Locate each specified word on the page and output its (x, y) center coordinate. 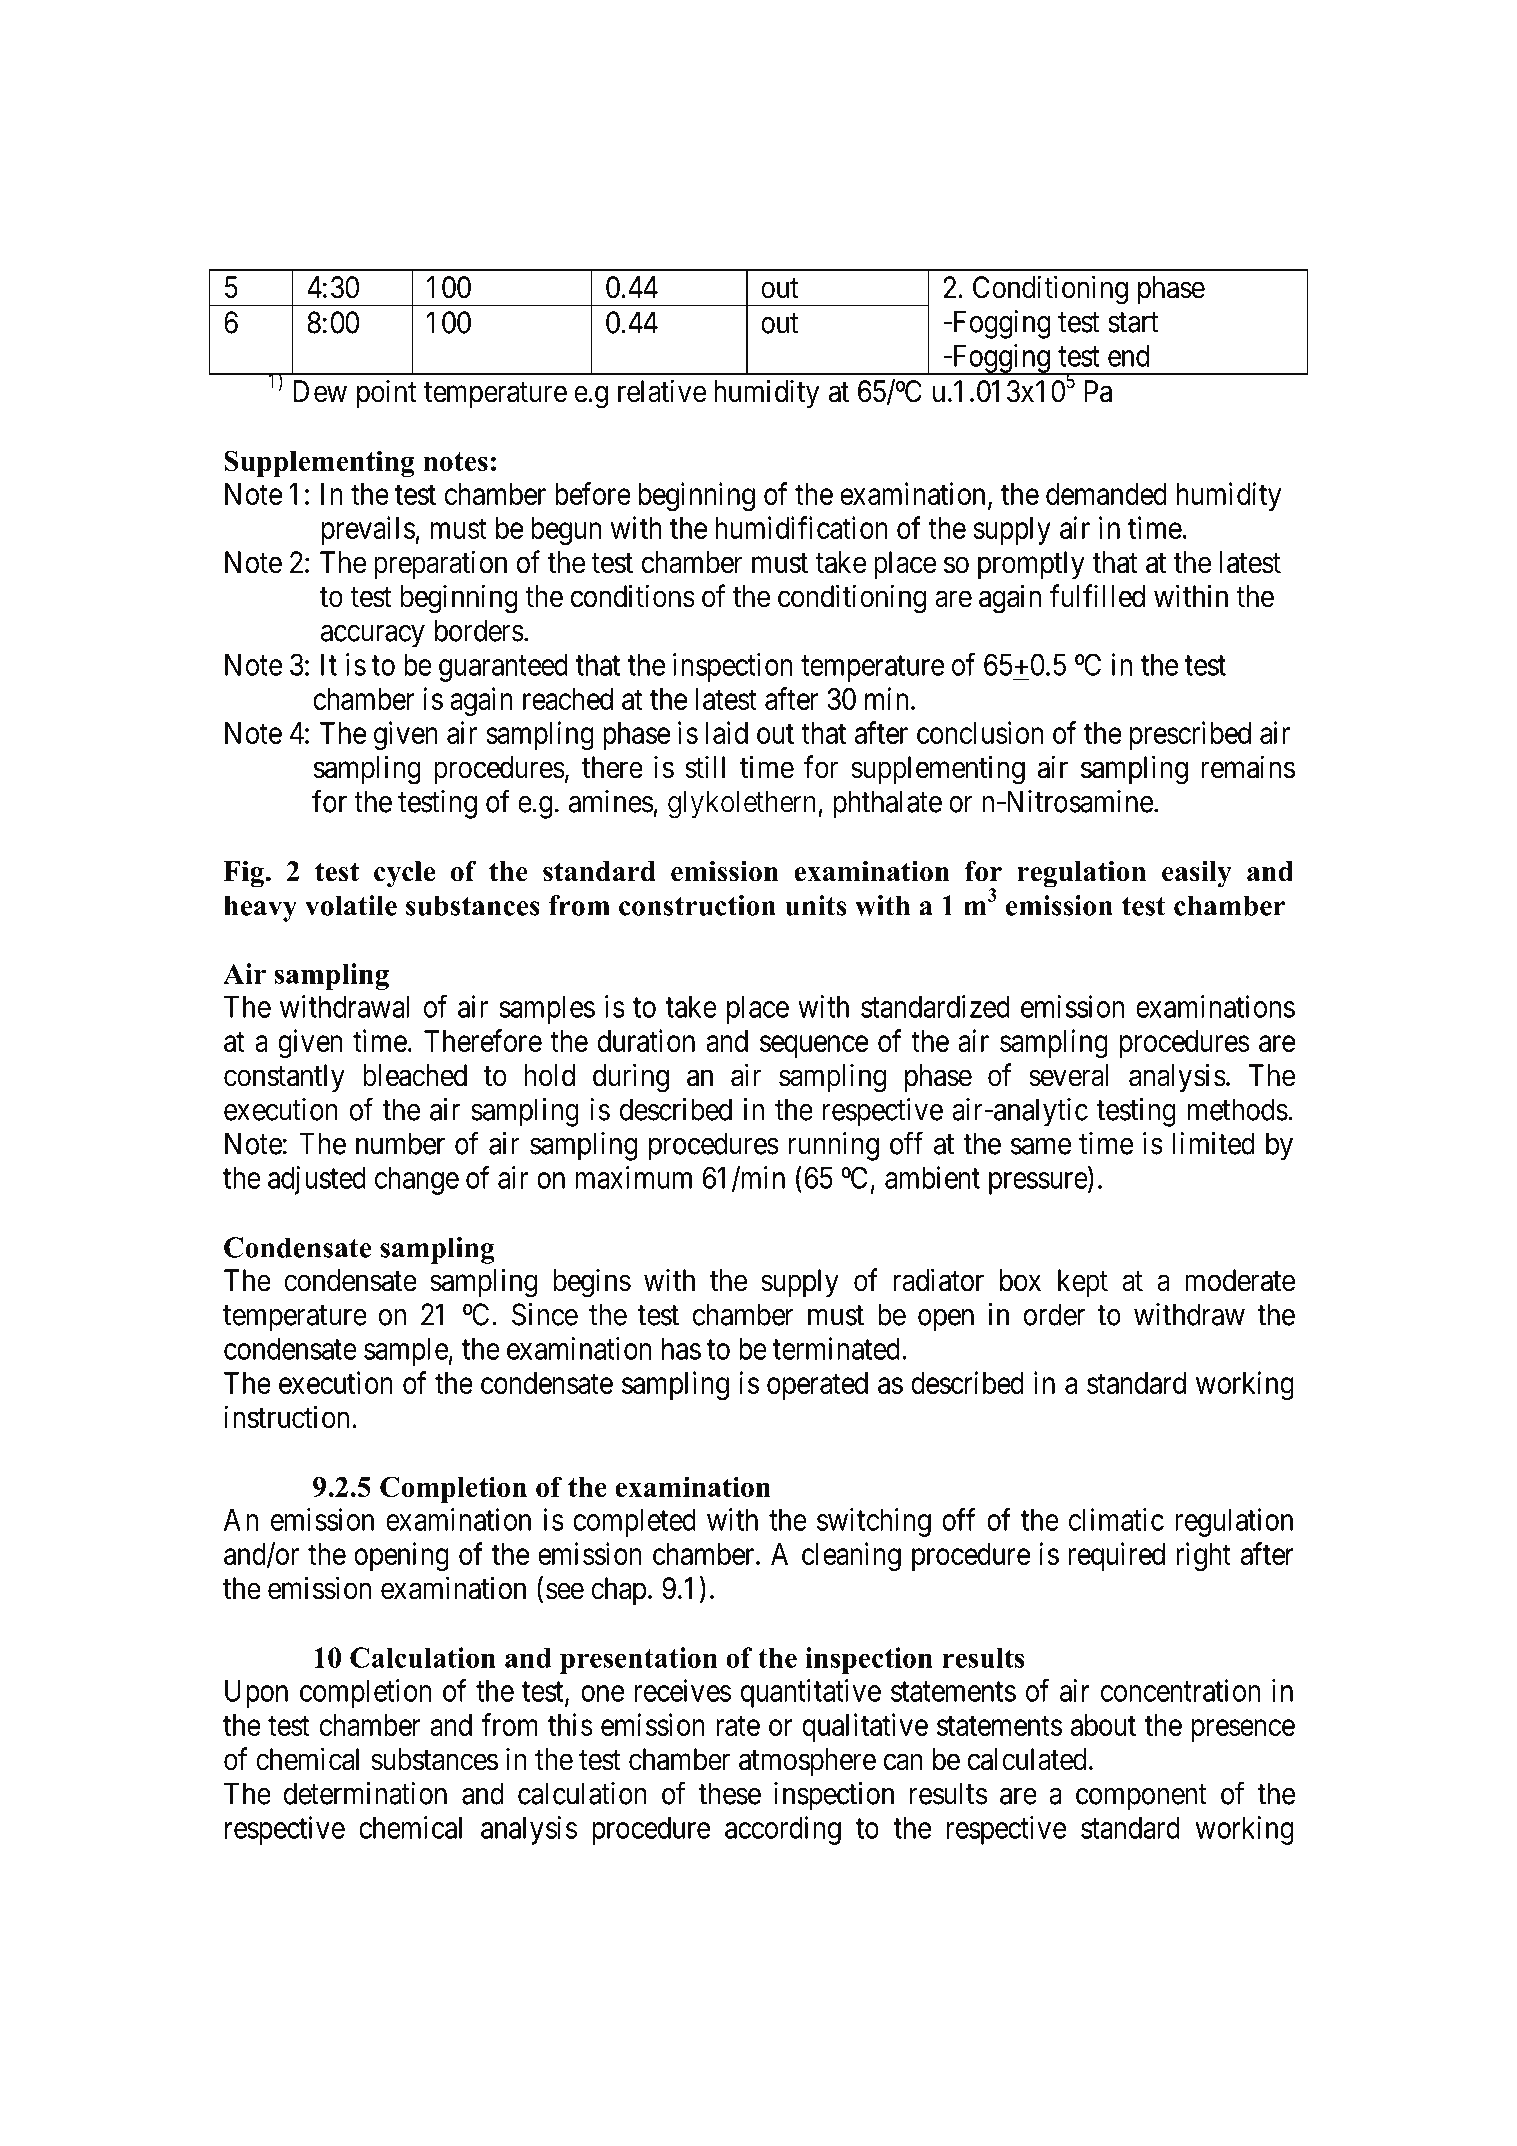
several (1068, 1075)
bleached (415, 1075)
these (730, 1793)
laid (727, 732)
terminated (836, 1348)
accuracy (373, 636)
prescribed (1190, 735)
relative (662, 391)
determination (365, 1793)
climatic (1116, 1519)
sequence (814, 1046)
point (387, 393)
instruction (286, 1417)
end (1128, 356)
